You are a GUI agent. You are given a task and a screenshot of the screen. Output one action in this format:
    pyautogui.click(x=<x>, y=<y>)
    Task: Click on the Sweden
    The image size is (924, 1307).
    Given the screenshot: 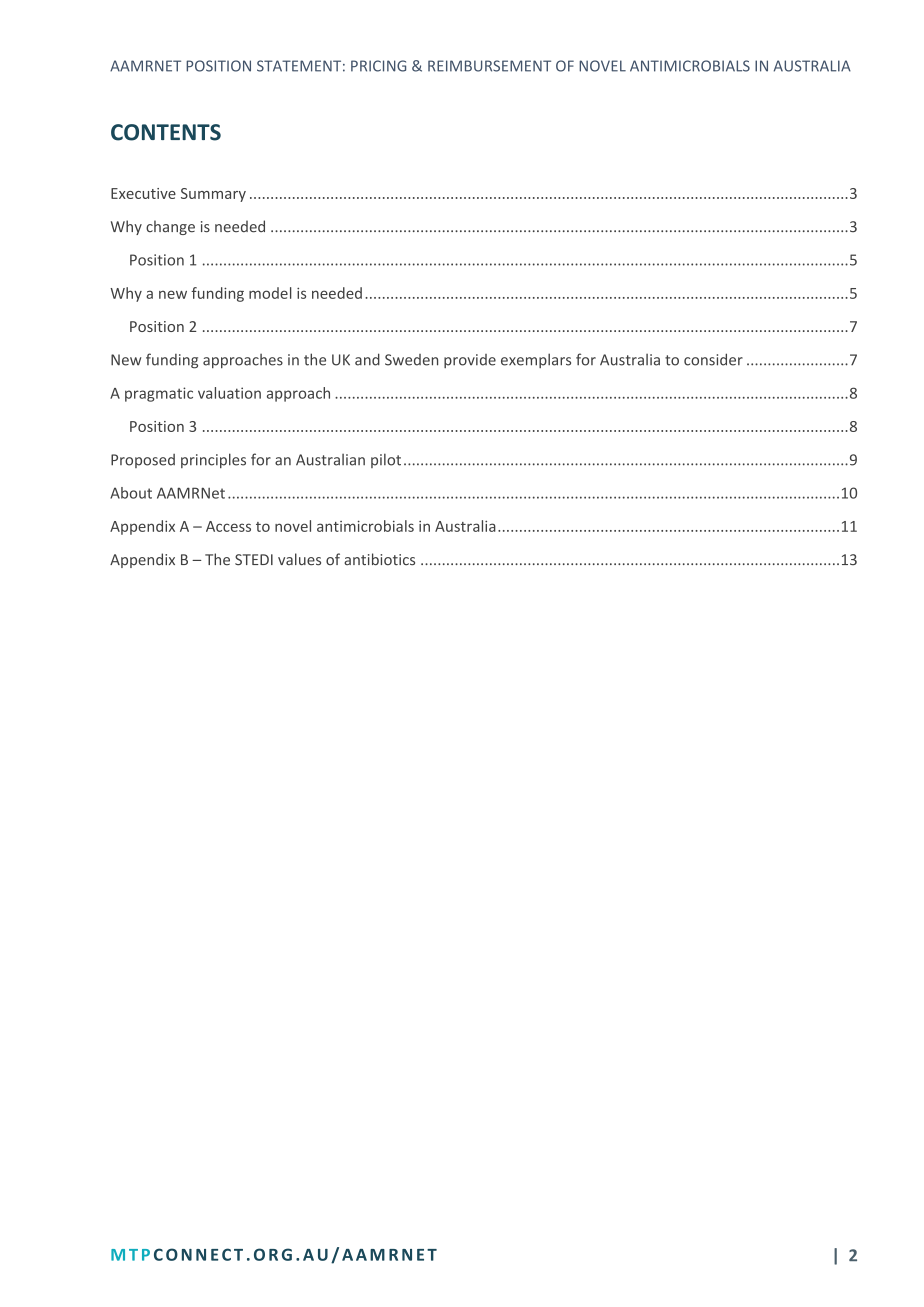 What is the action you would take?
    pyautogui.click(x=411, y=360)
